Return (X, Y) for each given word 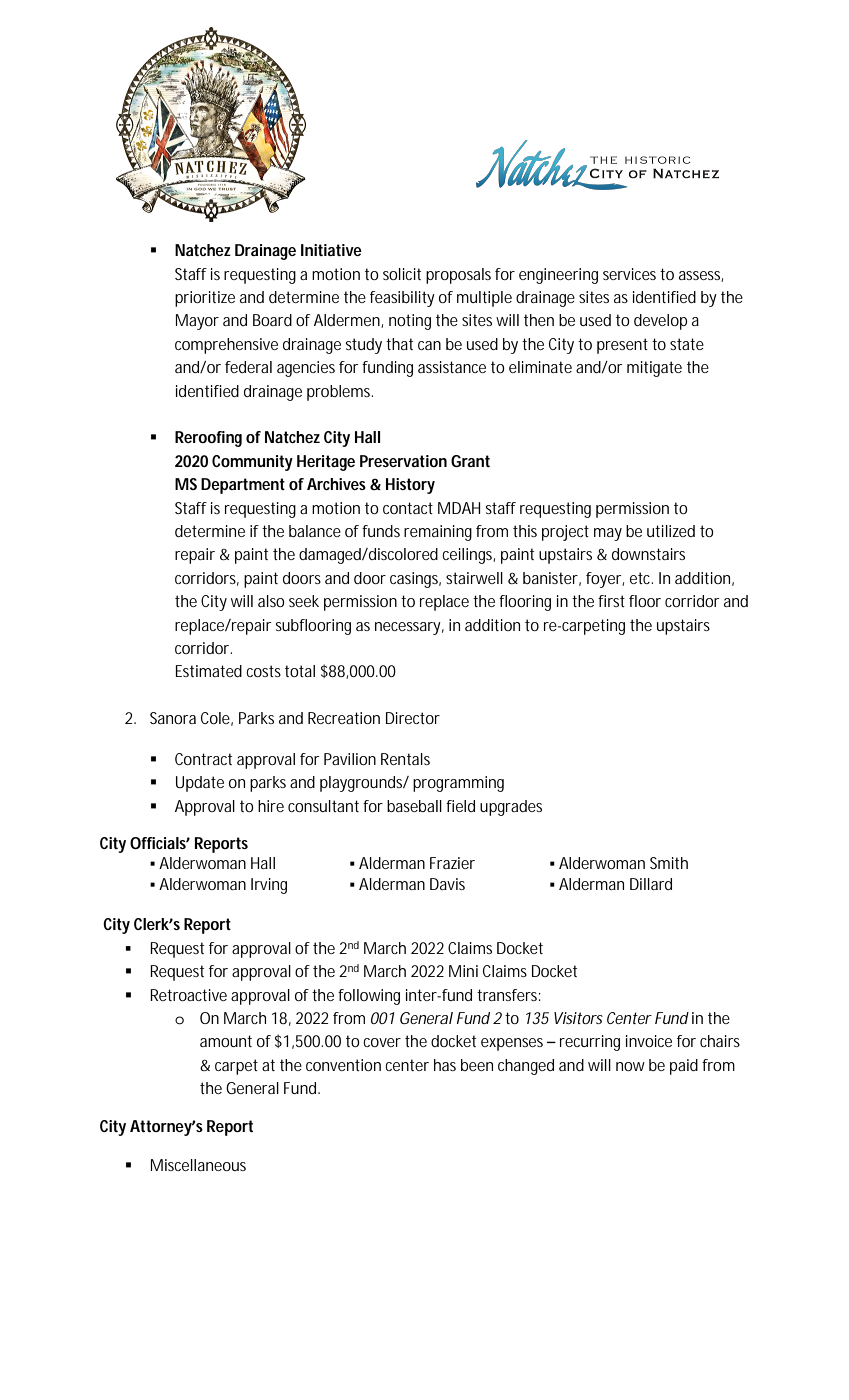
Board (272, 320)
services (629, 274)
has (445, 1065)
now (630, 1066)
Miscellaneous (198, 1165)
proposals (458, 276)
